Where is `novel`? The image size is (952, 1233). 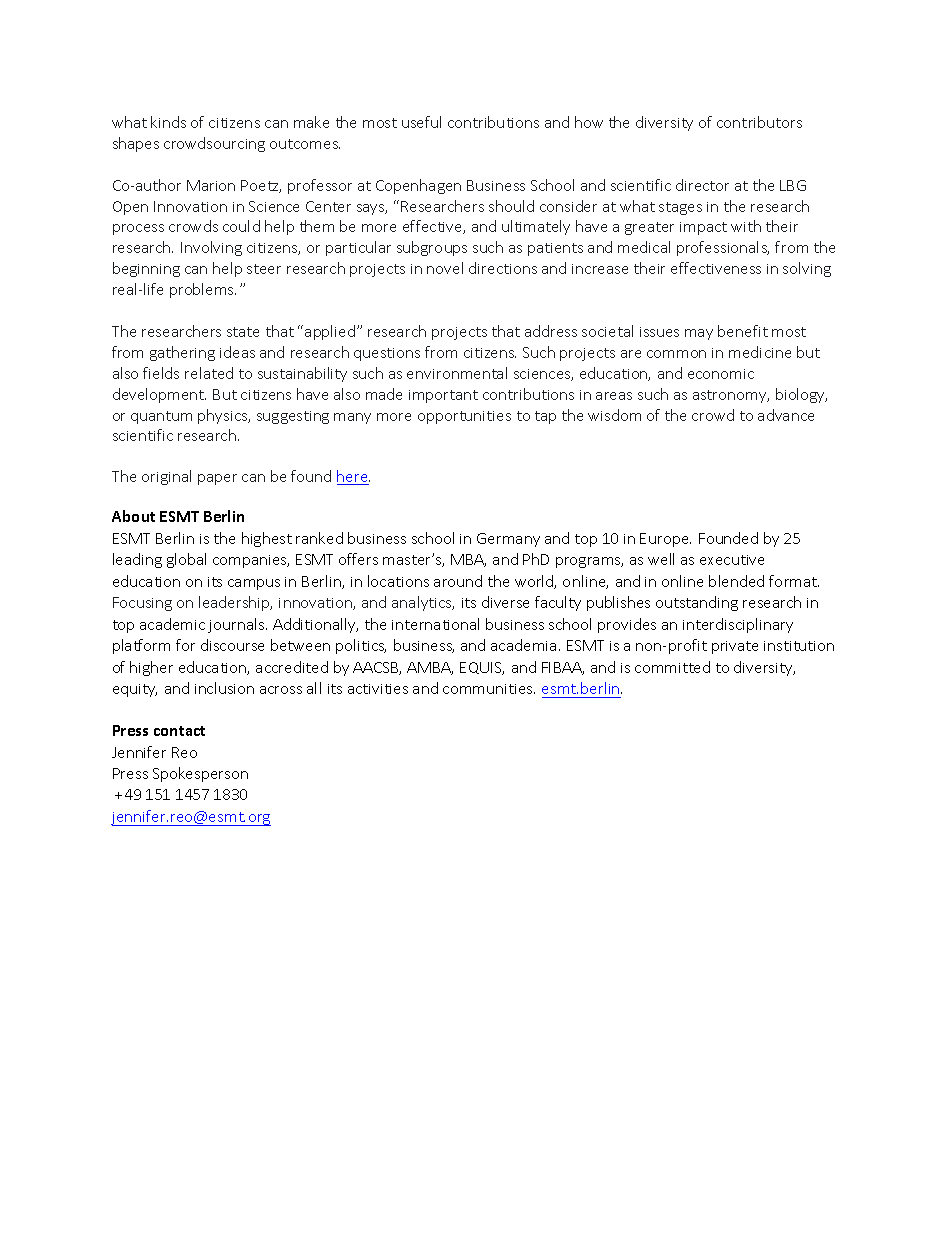 novel is located at coordinates (445, 268).
